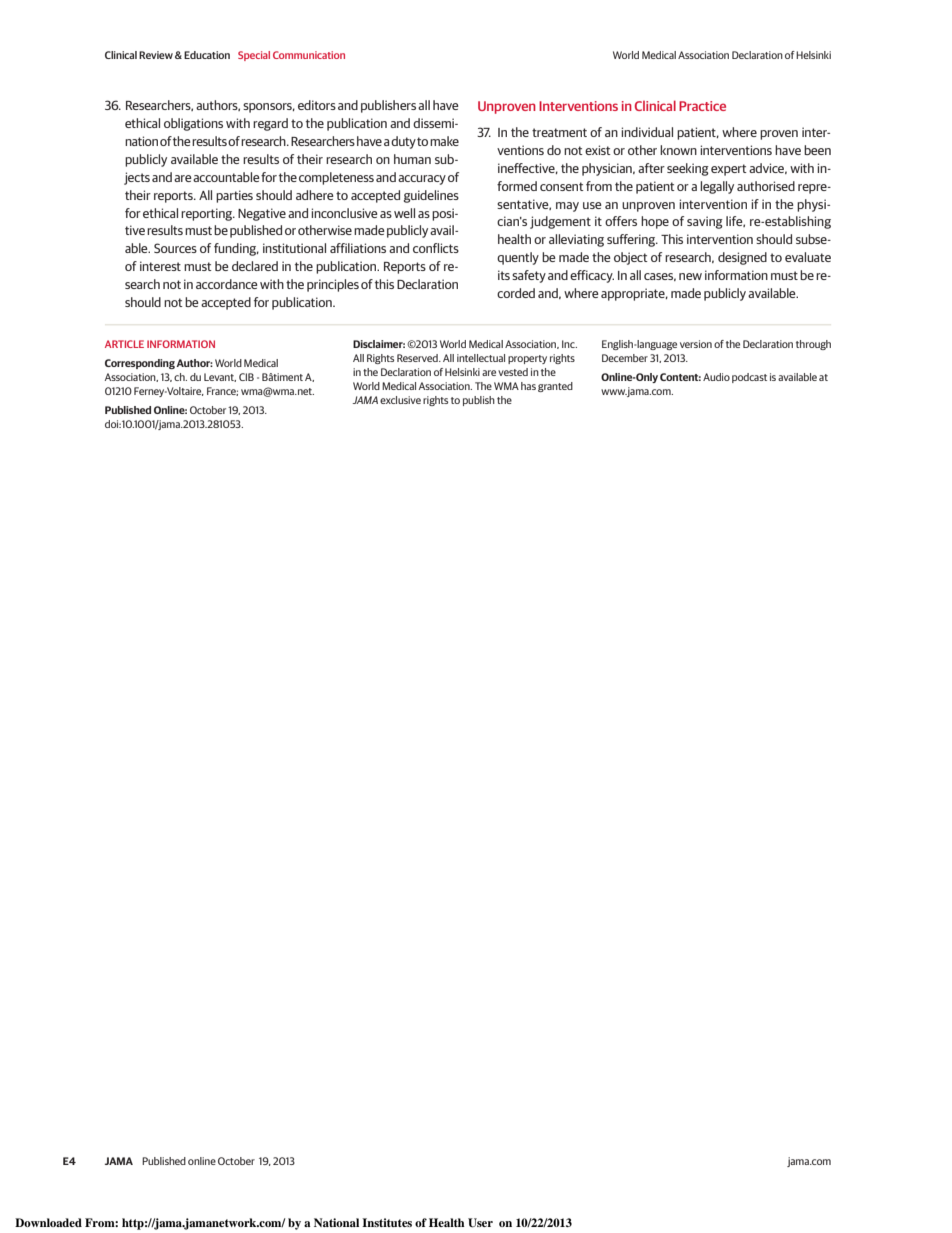 This screenshot has height=1233, width=952. Describe the element at coordinates (480, 1223) in the screenshot. I see `User` at that location.
